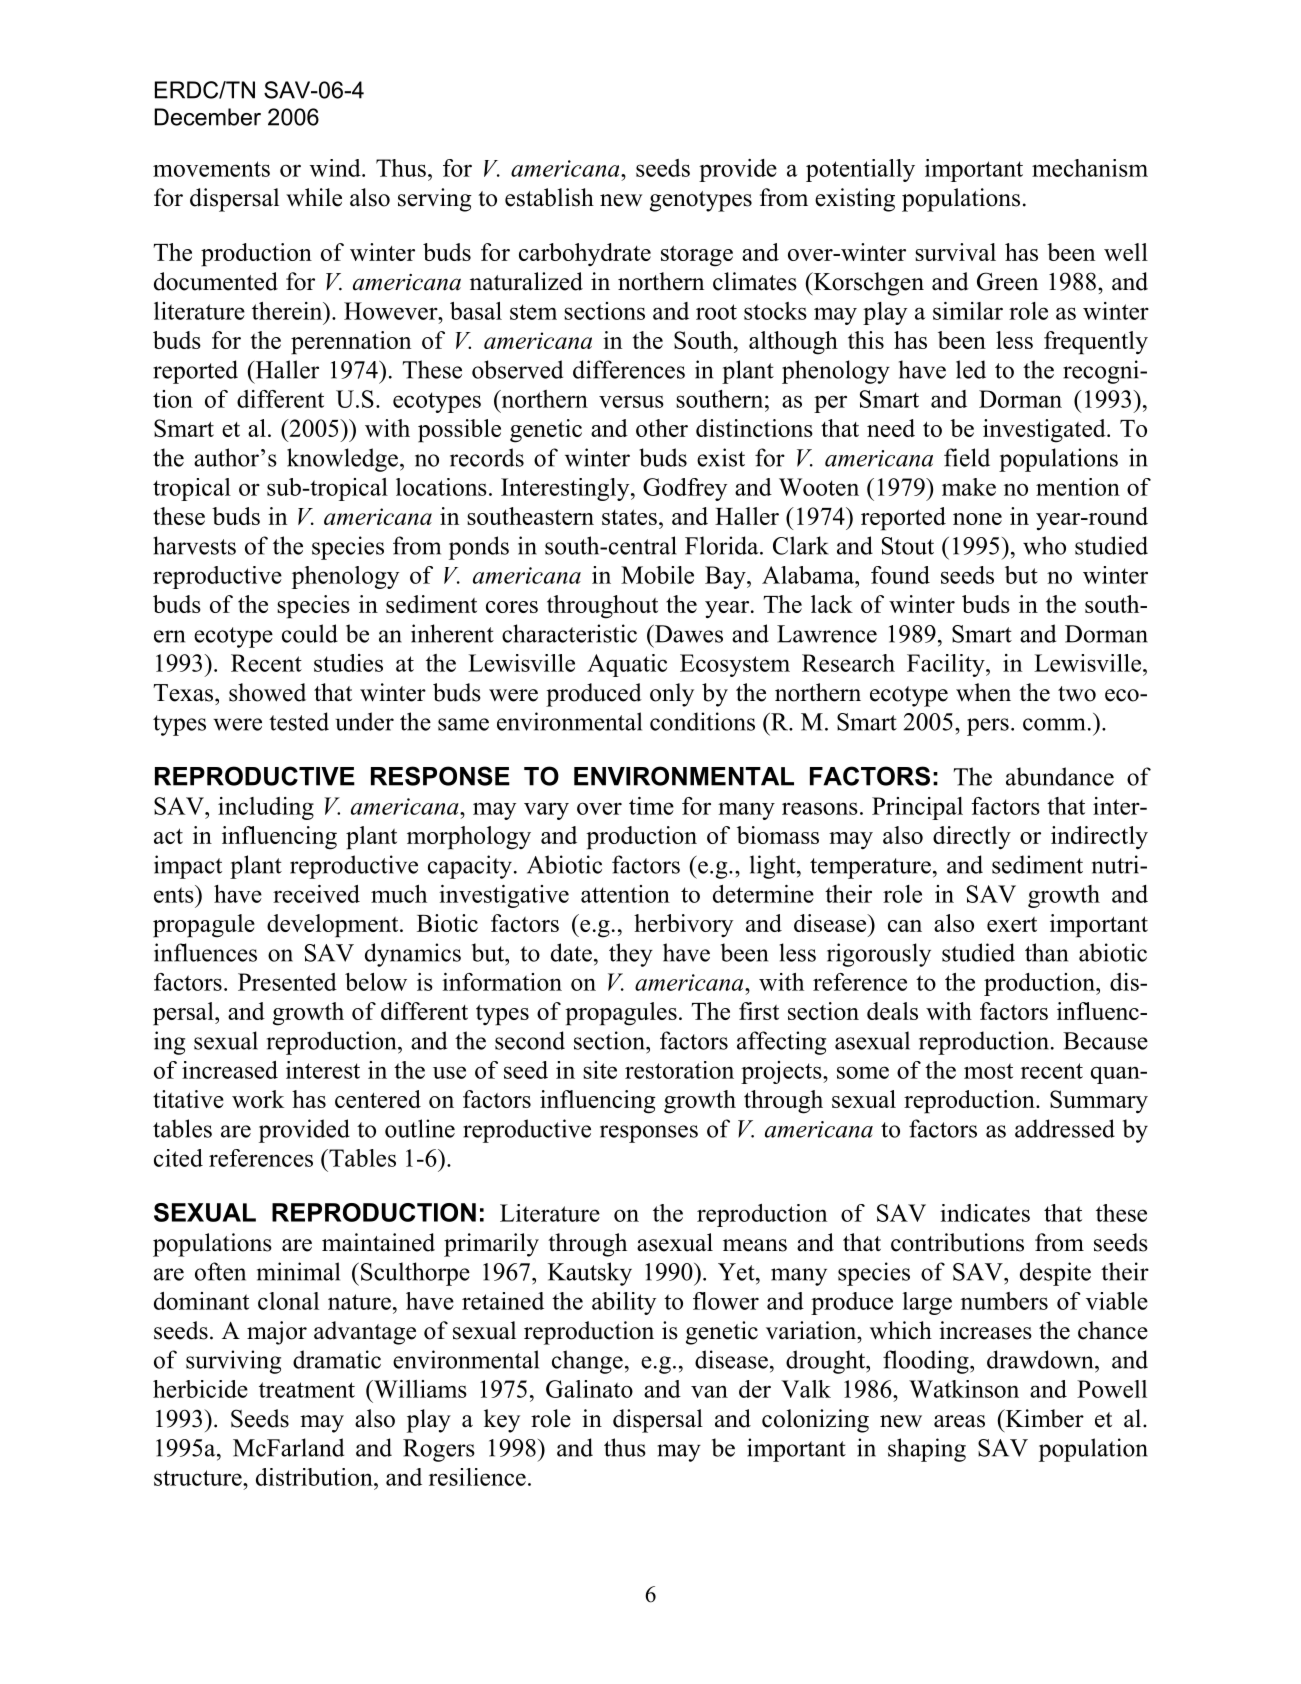  What do you see at coordinates (587, 1362) in the page?
I see `change` at bounding box center [587, 1362].
